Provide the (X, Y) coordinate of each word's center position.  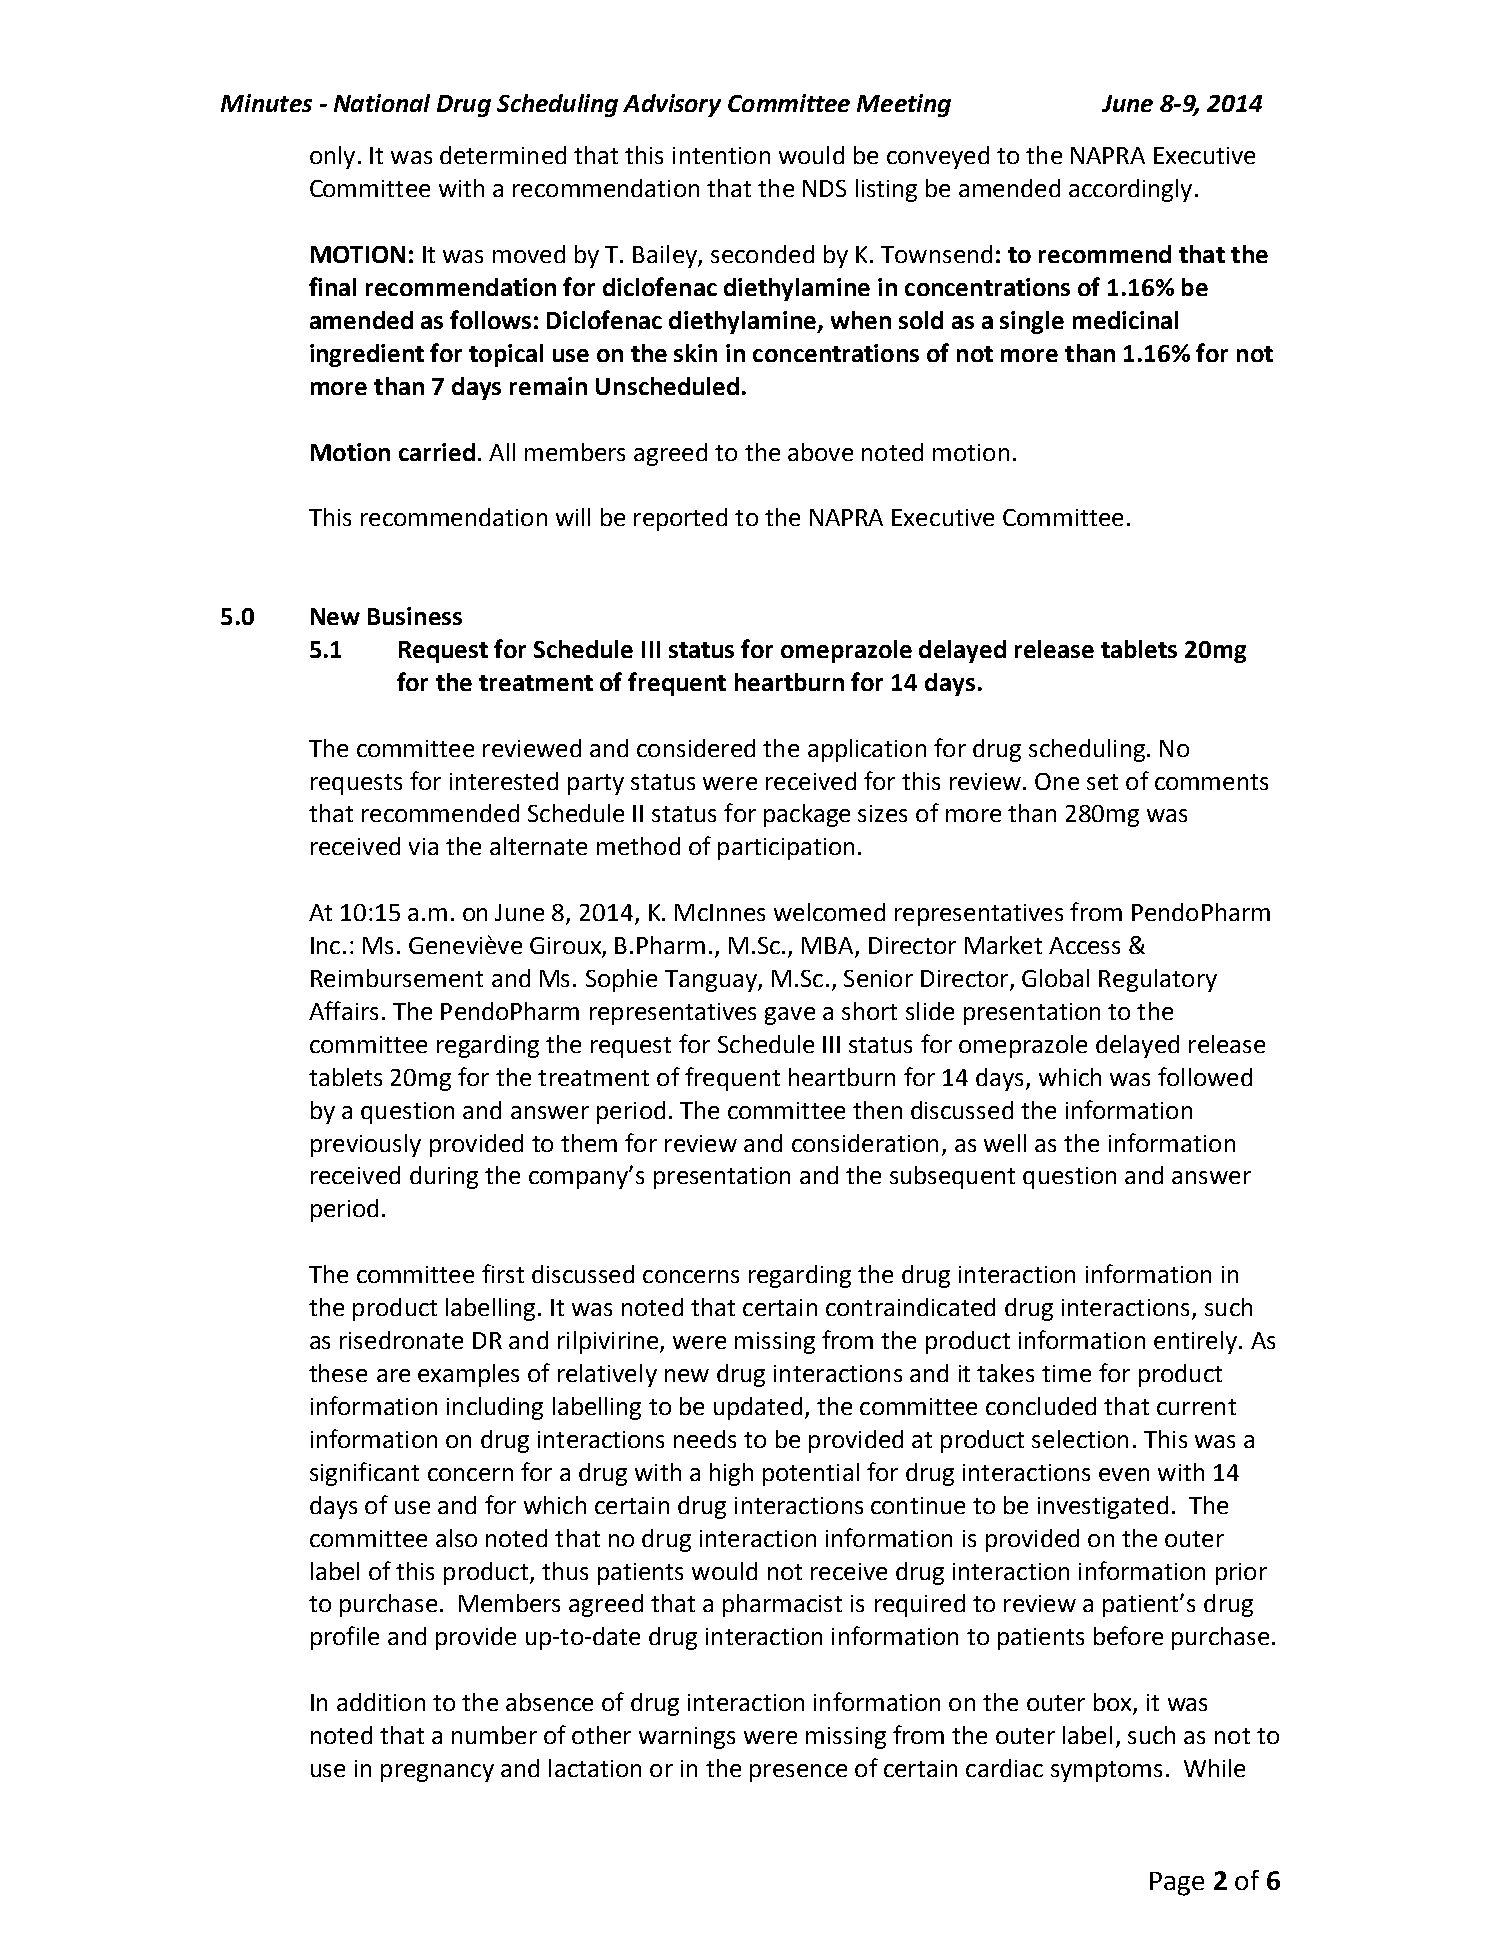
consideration (865, 1143)
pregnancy (437, 1773)
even (1124, 1474)
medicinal (1125, 320)
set (1102, 782)
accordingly (1130, 190)
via (423, 846)
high (731, 1474)
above (820, 452)
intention (721, 155)
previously (366, 1145)
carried (437, 452)
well (1005, 1143)
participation (786, 849)
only (332, 157)
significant (364, 1474)
